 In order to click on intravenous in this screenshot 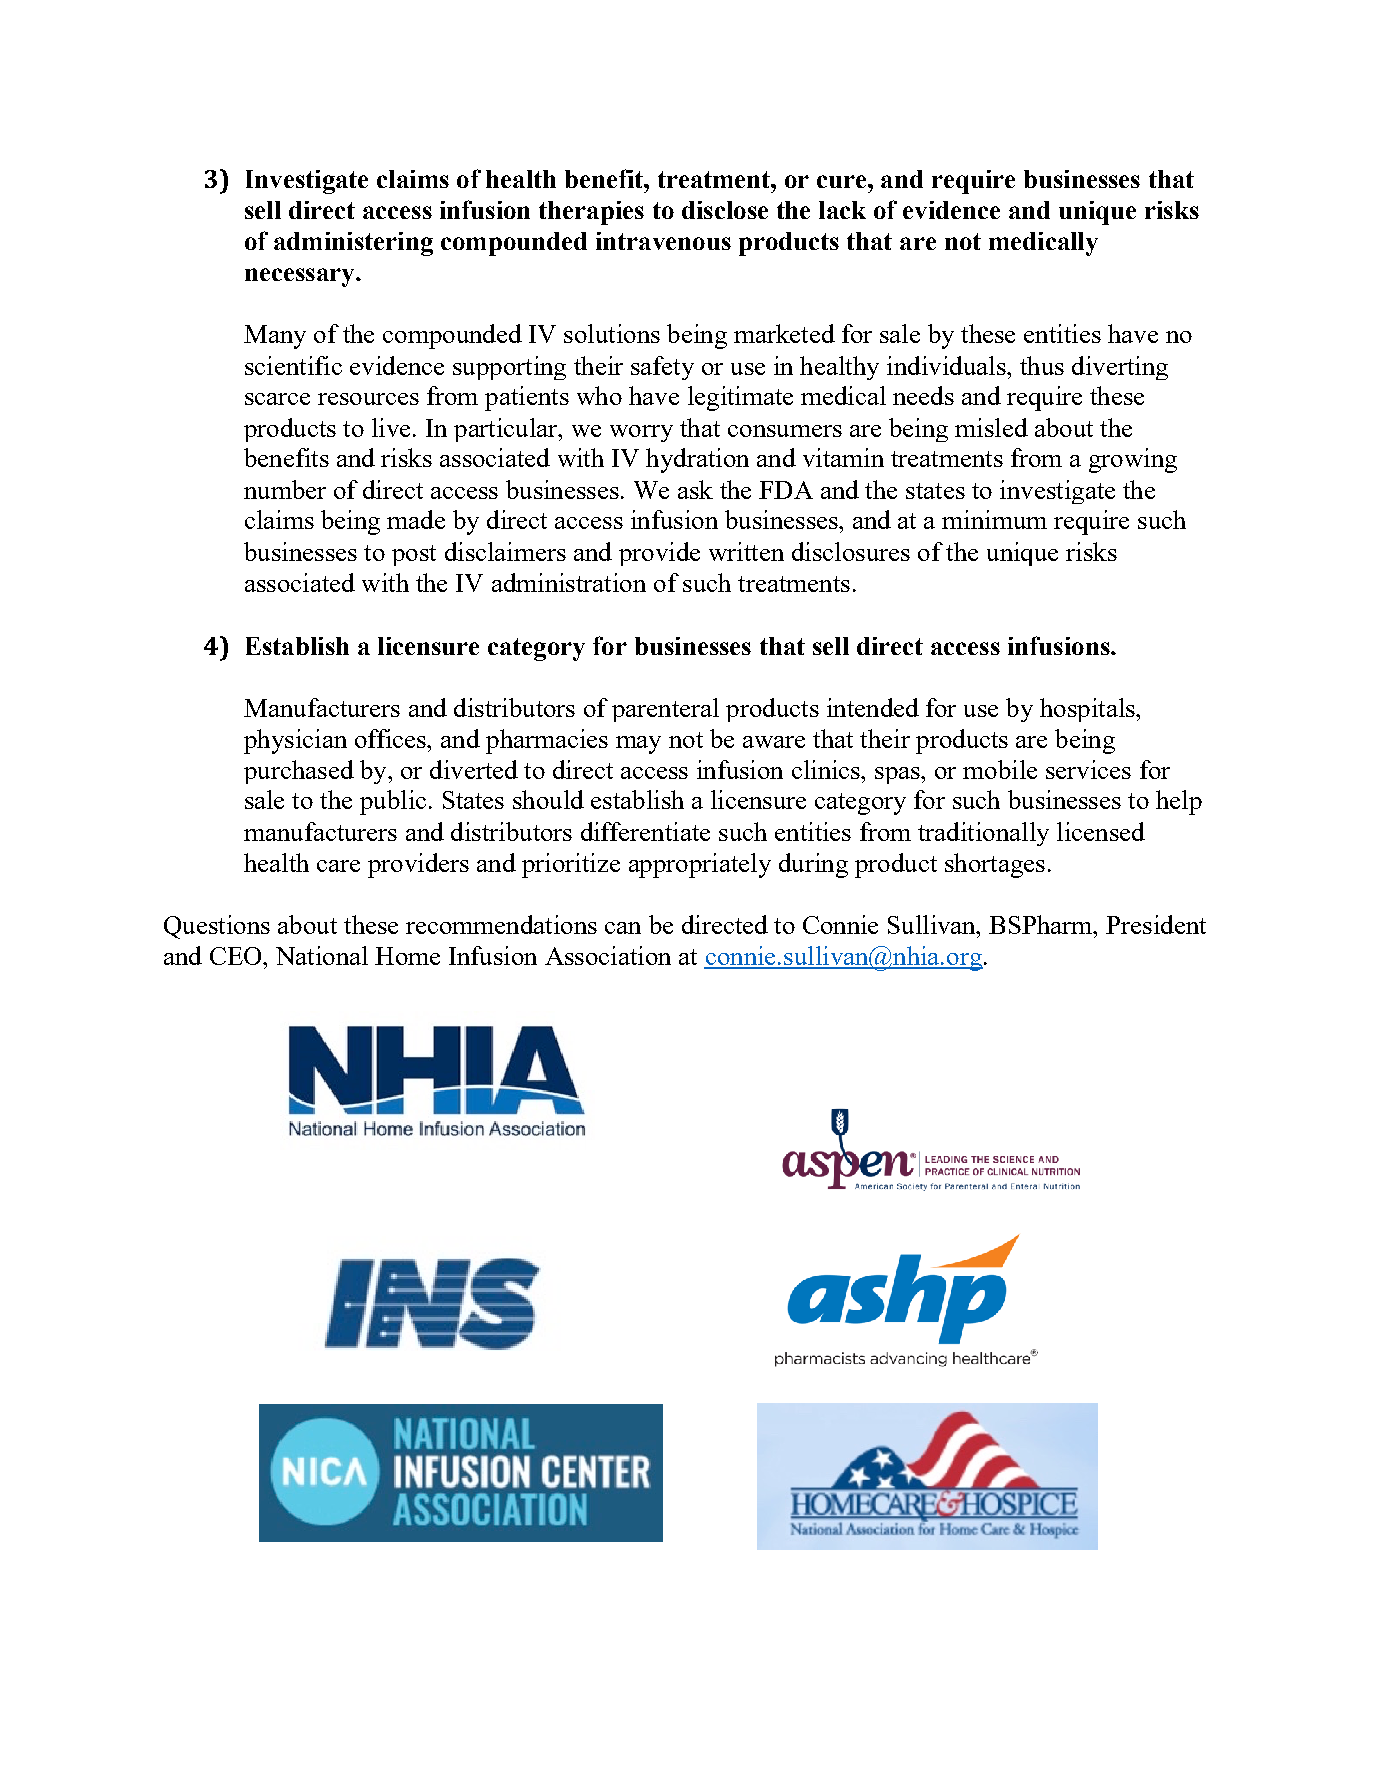, I will do `click(663, 241)`.
